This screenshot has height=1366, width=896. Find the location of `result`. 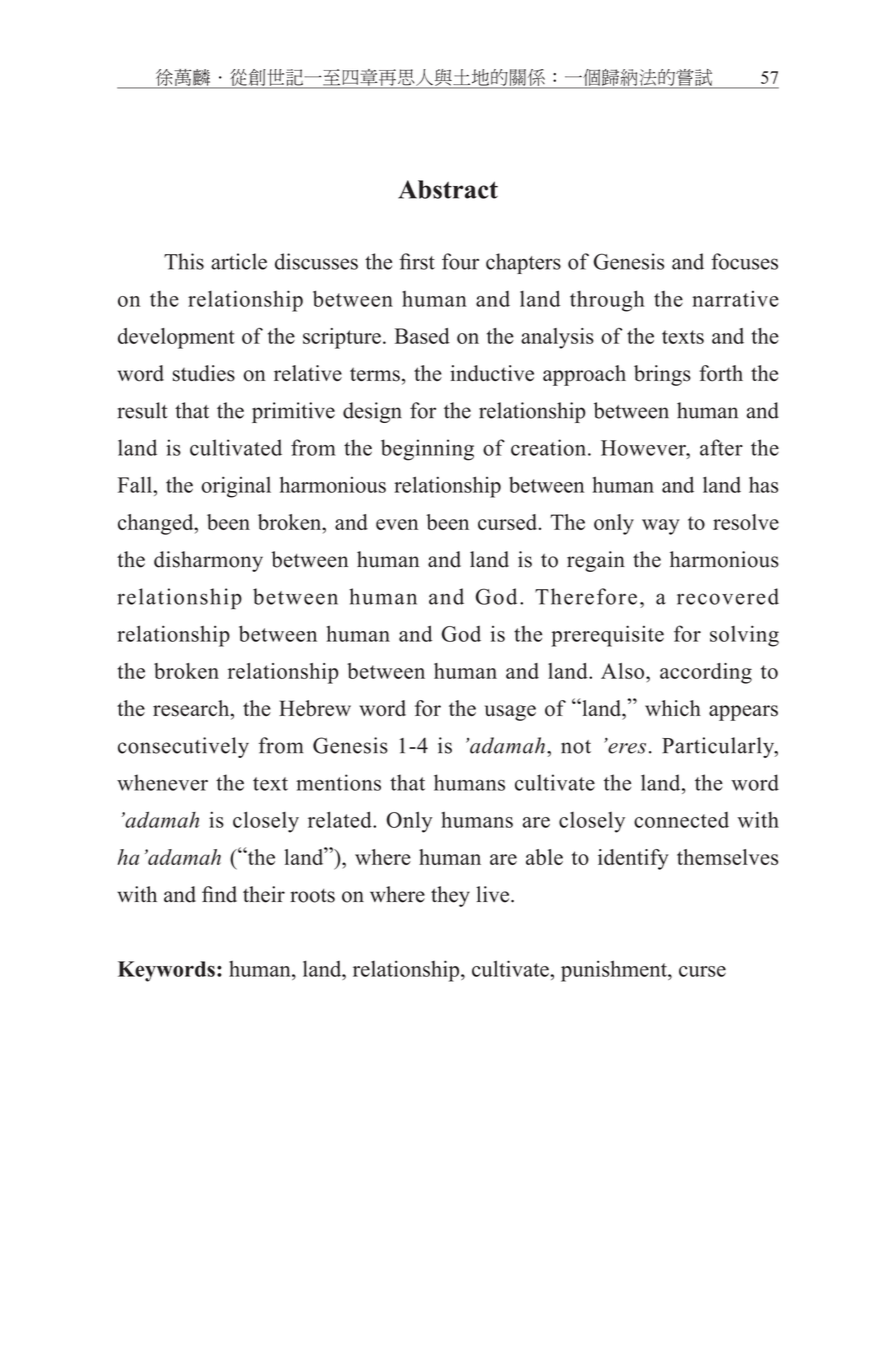

result is located at coordinates (143, 410).
